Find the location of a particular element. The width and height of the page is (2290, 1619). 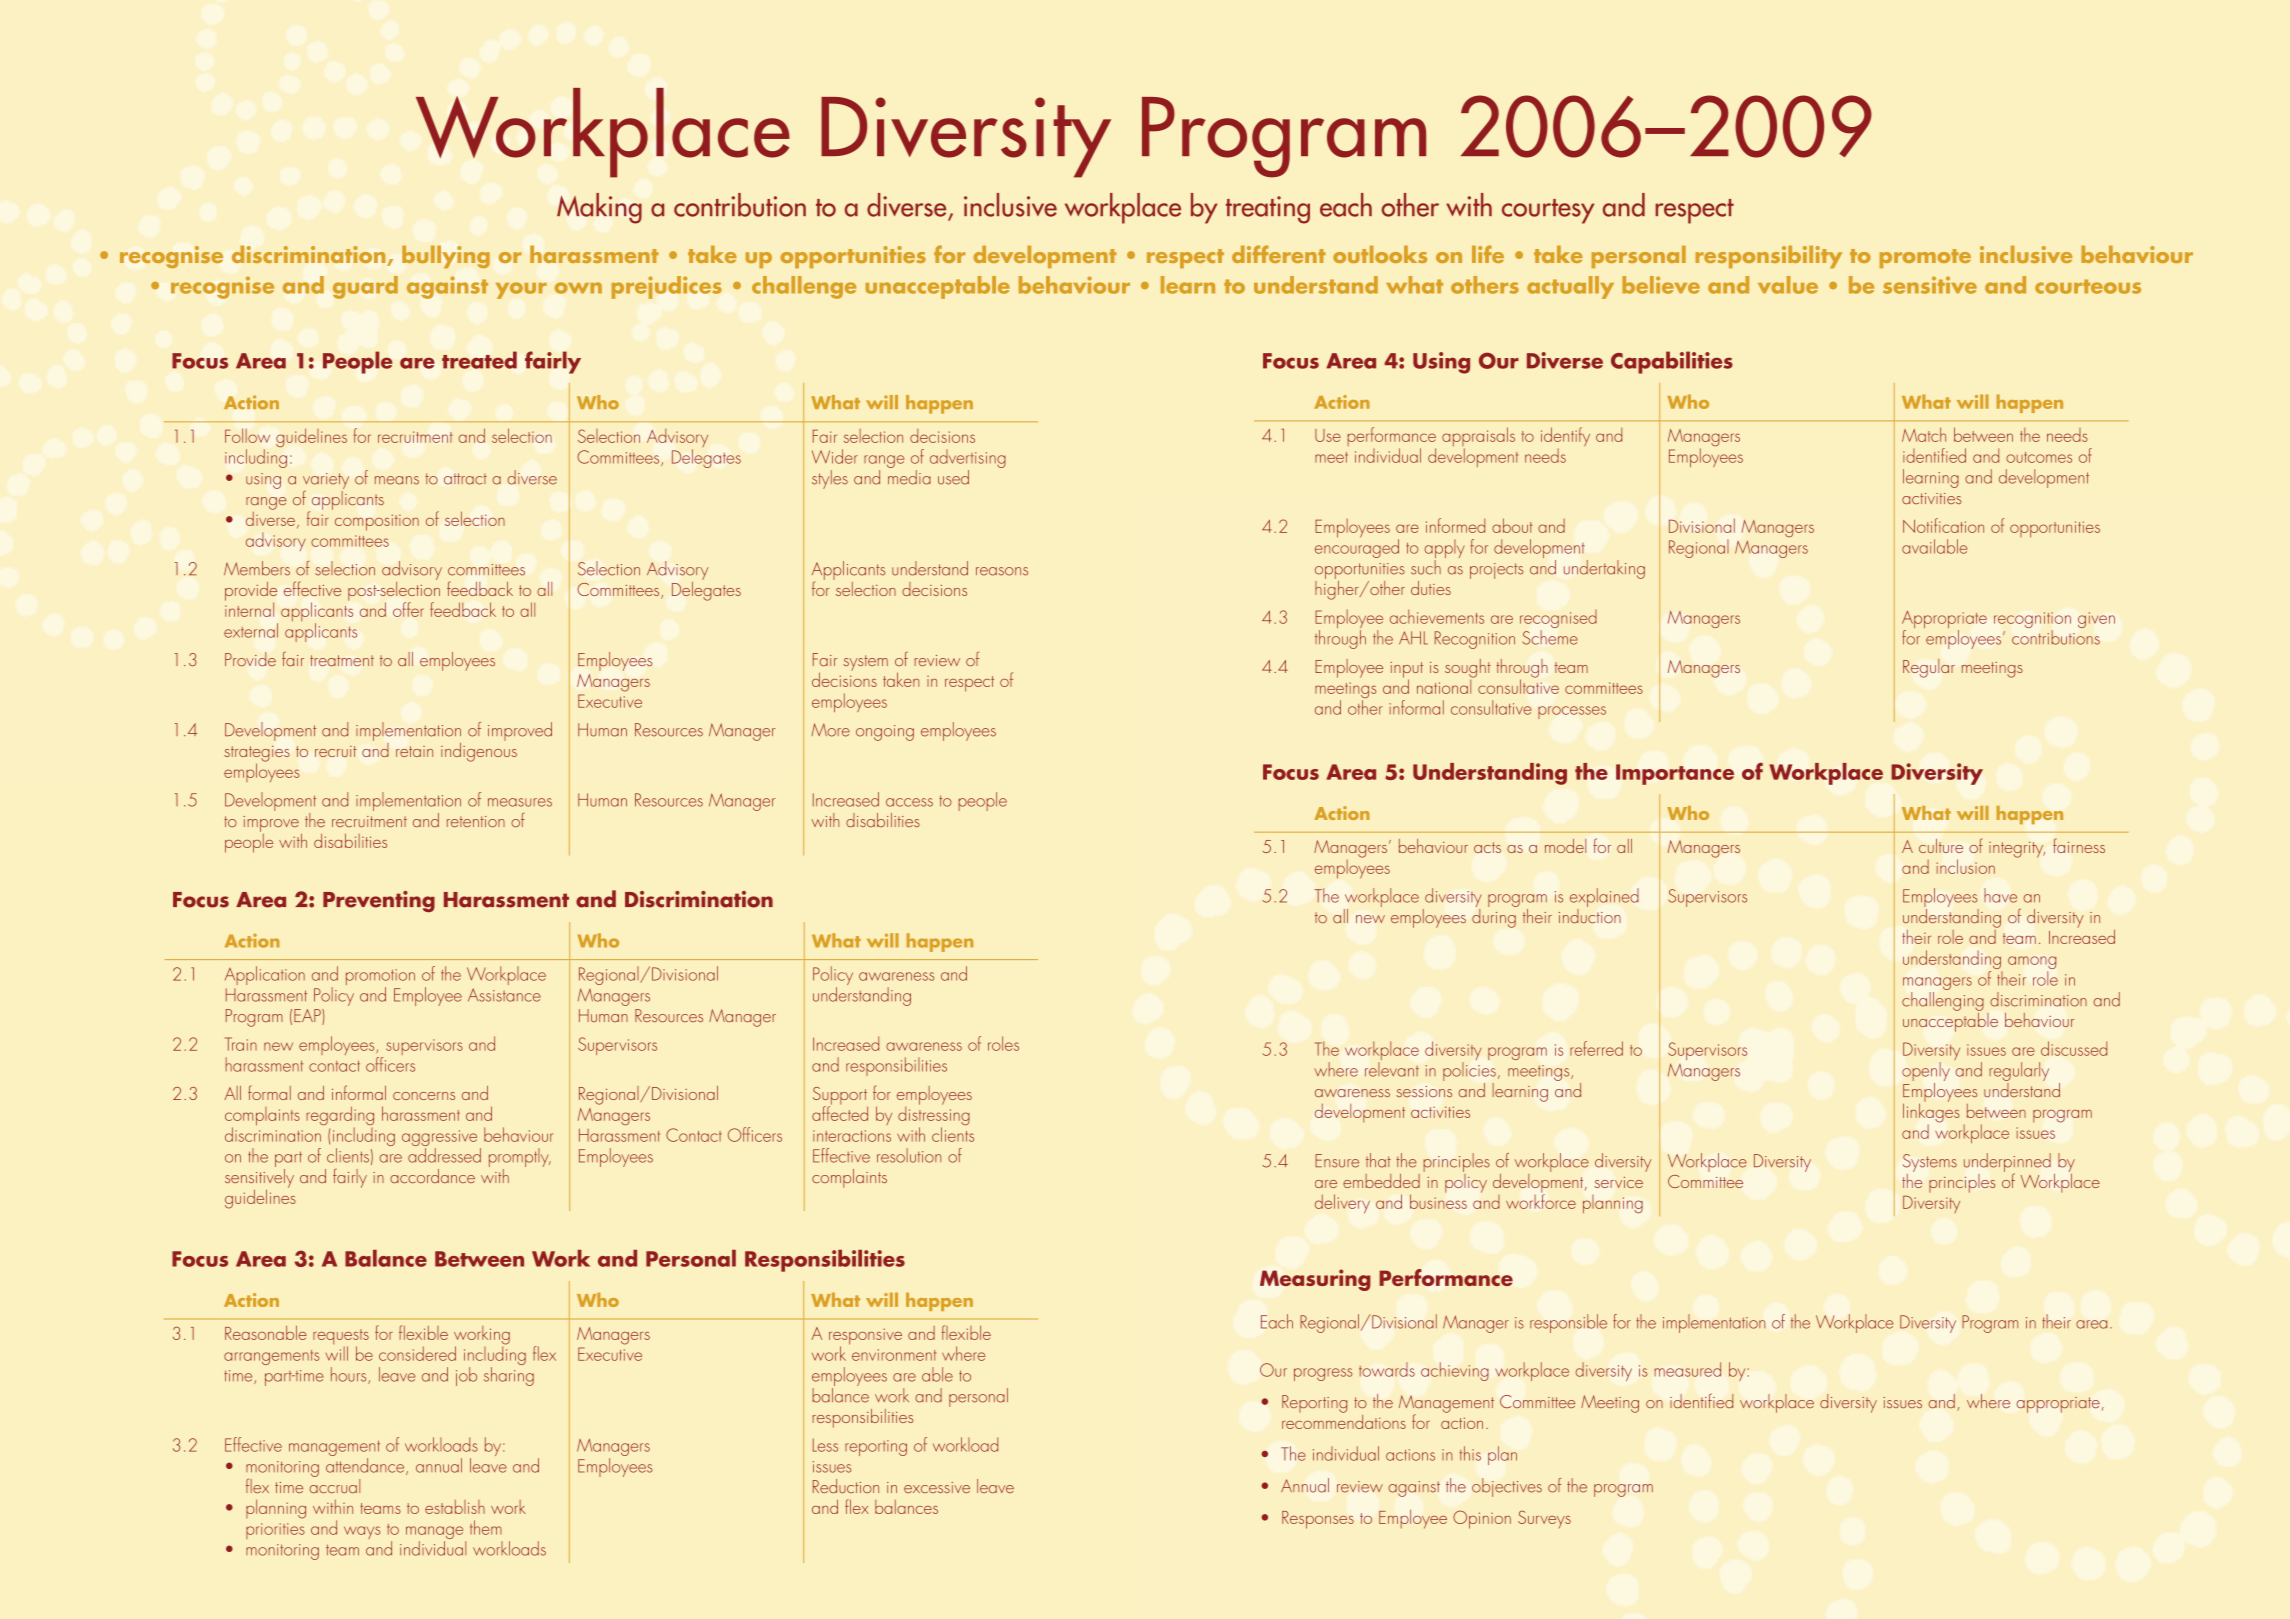

respect is located at coordinates (969, 684).
